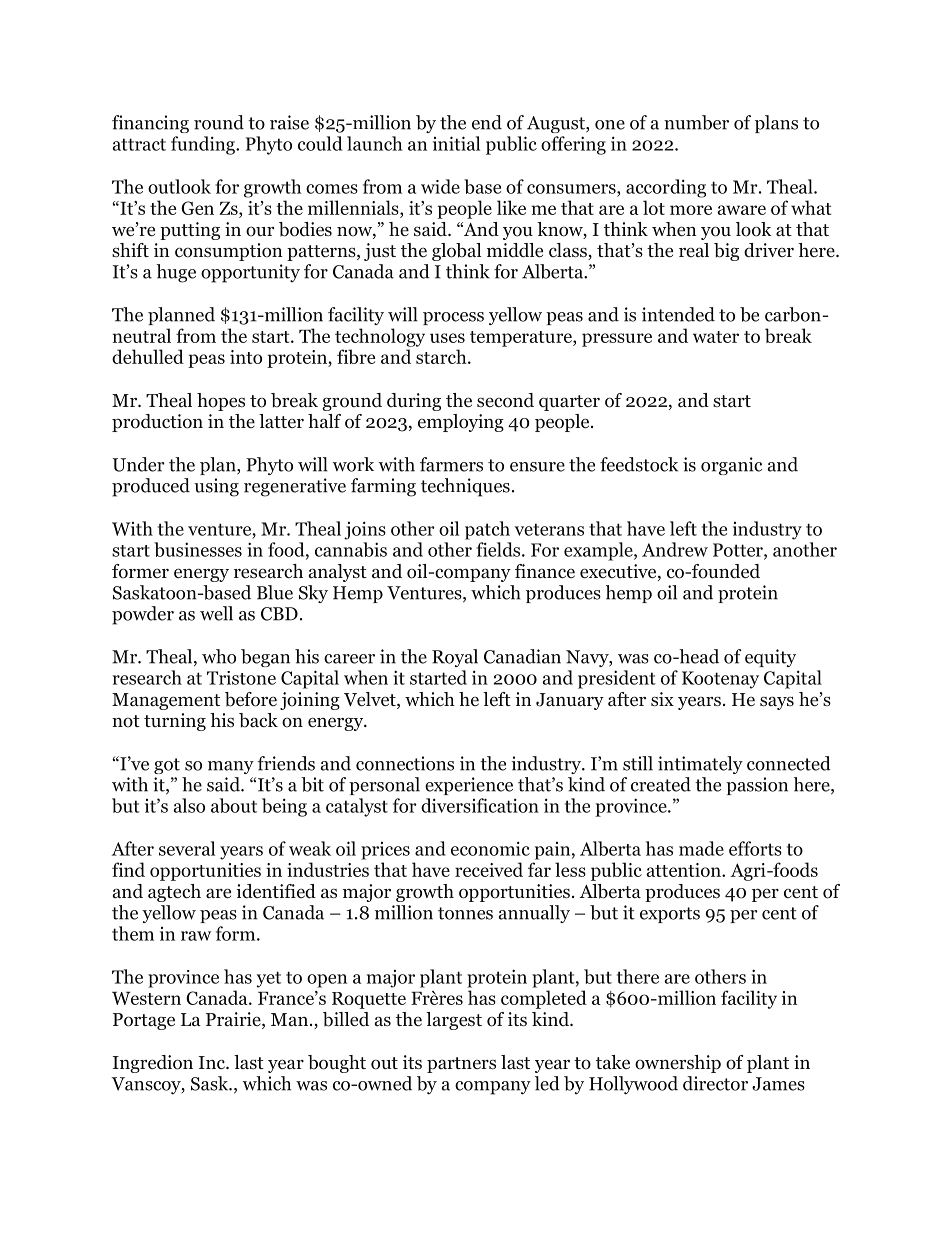 The width and height of the screenshot is (952, 1233). I want to click on number, so click(696, 122).
